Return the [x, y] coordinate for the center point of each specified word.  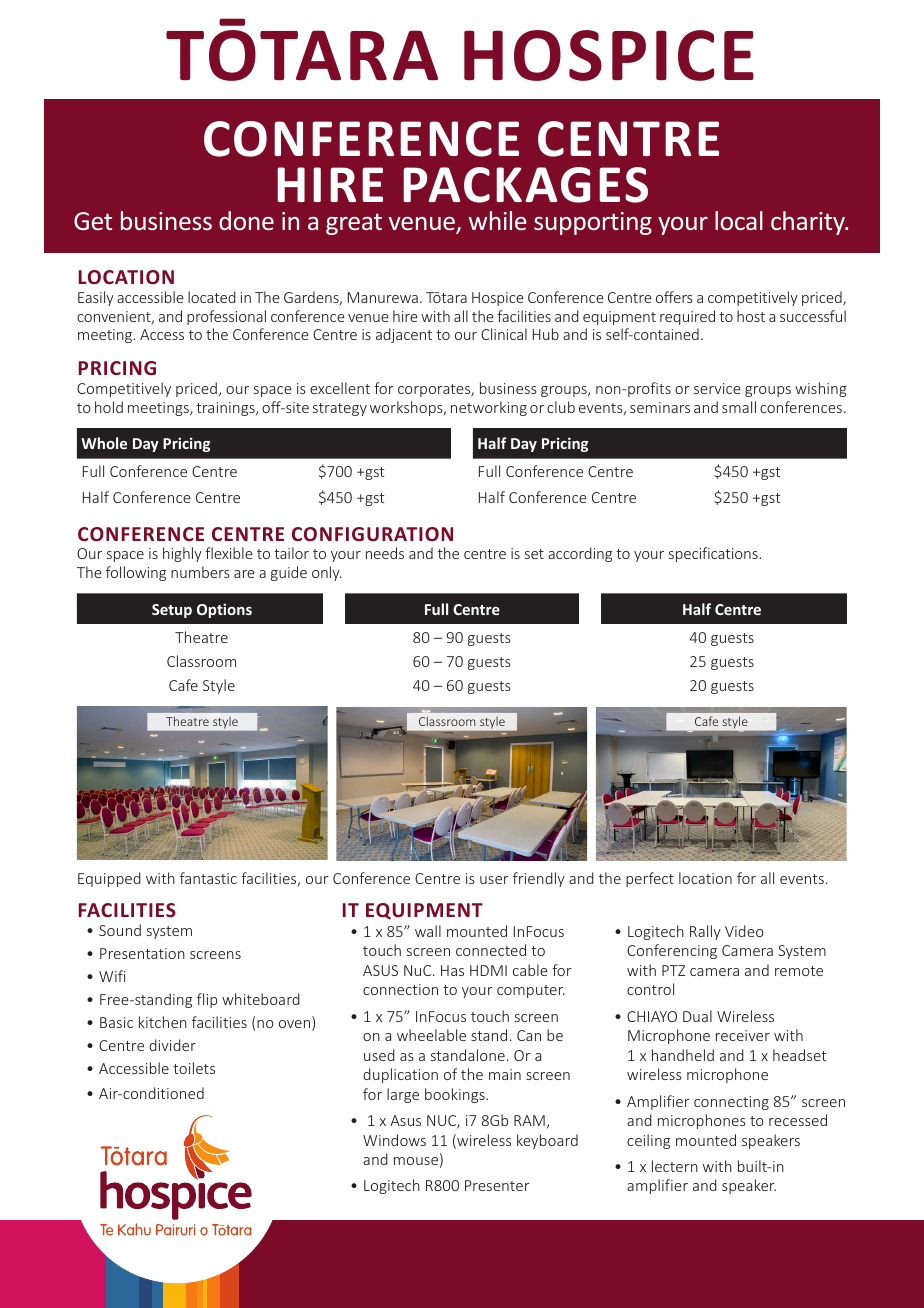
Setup [172, 611]
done [246, 220]
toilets [194, 1068]
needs [385, 553]
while [498, 220]
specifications [714, 554]
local [739, 220]
